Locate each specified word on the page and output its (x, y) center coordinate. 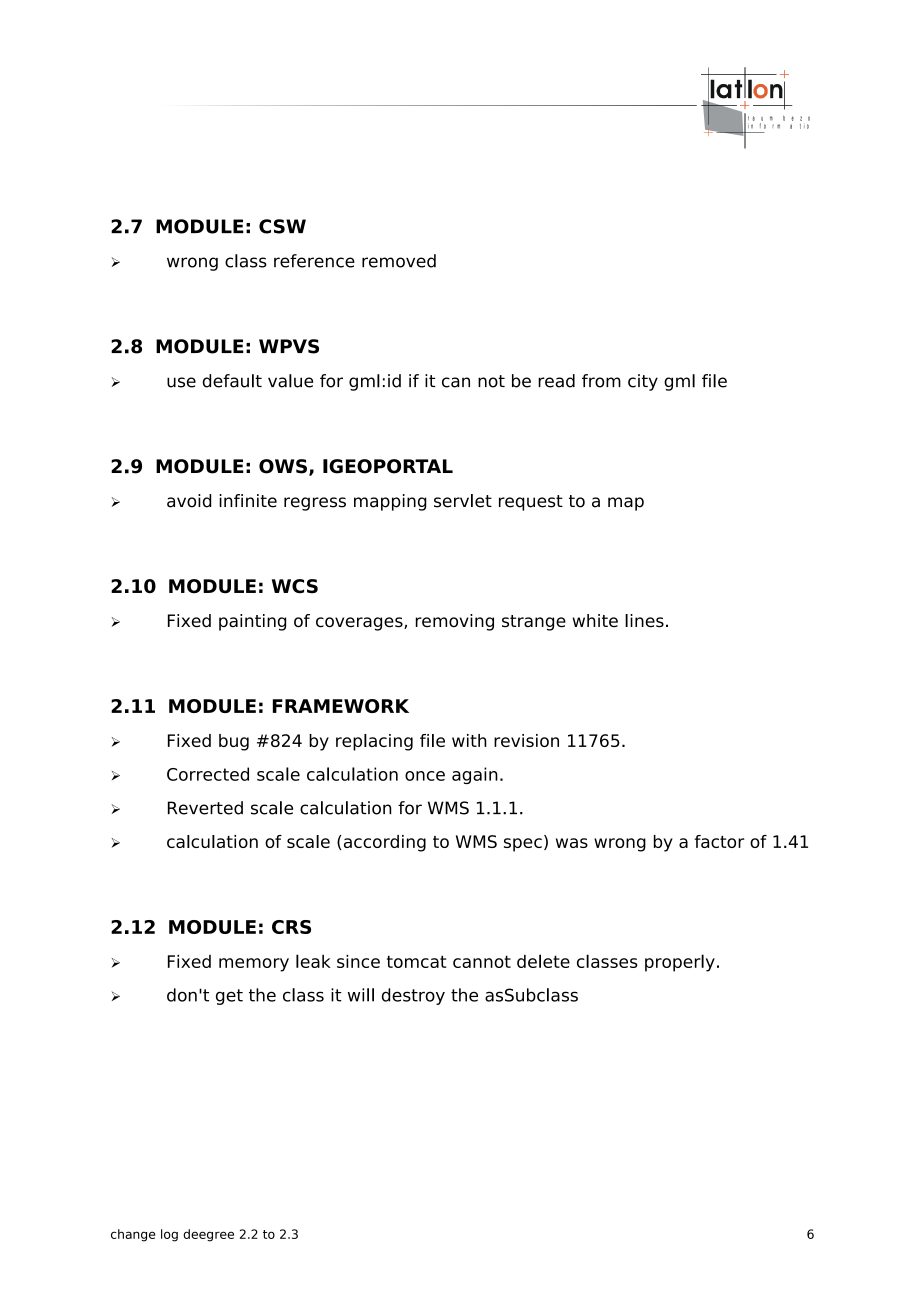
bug (234, 742)
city (643, 382)
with (469, 740)
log (169, 1235)
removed (399, 261)
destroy (413, 996)
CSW (282, 226)
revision (526, 740)
